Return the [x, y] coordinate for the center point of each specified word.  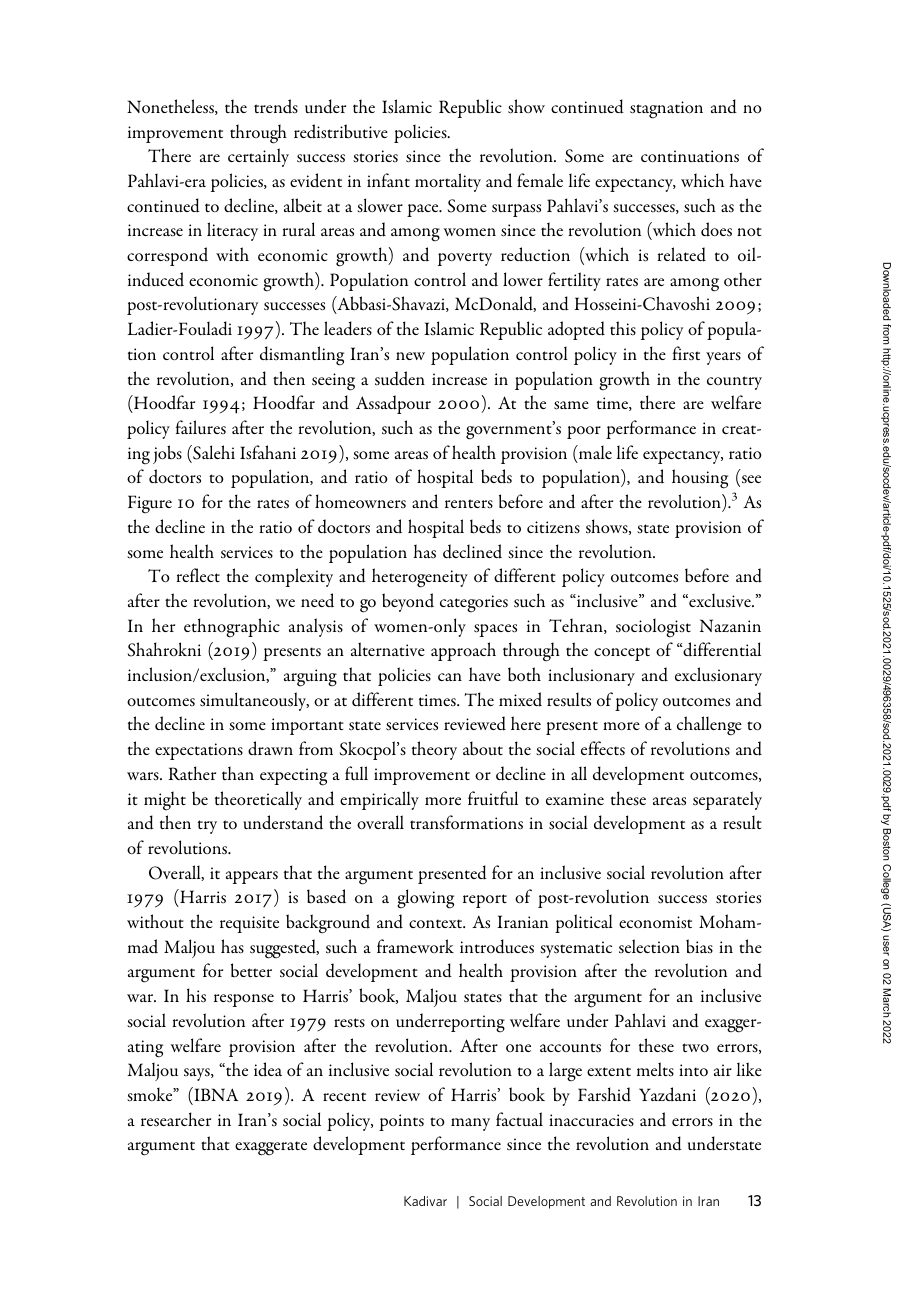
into [693, 1070]
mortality [448, 182]
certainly [258, 157]
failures [201, 427]
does [716, 229]
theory [434, 750]
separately [727, 800]
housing [700, 479]
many [470, 1124]
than [238, 773]
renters [469, 504]
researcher [176, 1119]
